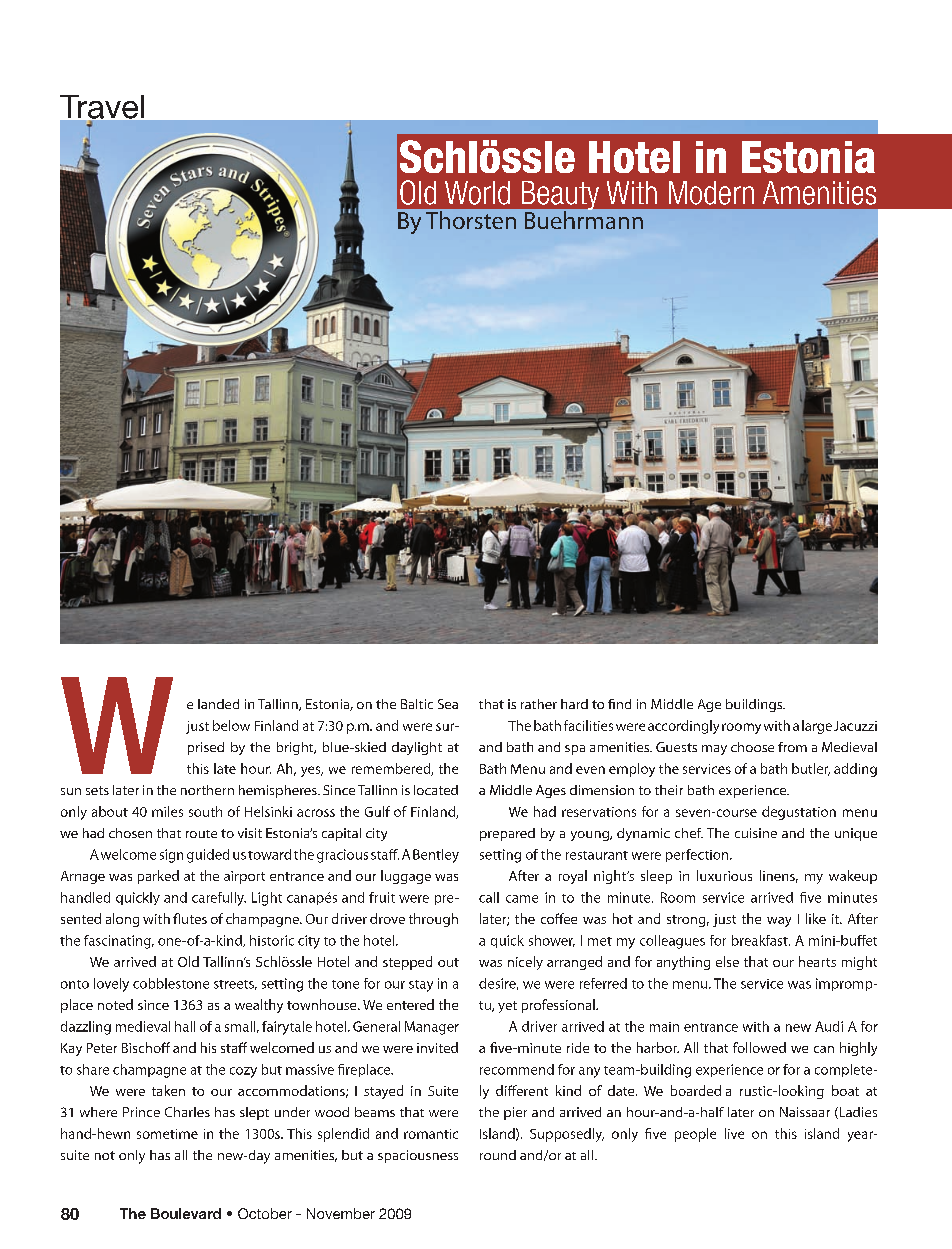 This screenshot has width=952, height=1249. What do you see at coordinates (218, 704) in the screenshot?
I see `landed` at bounding box center [218, 704].
